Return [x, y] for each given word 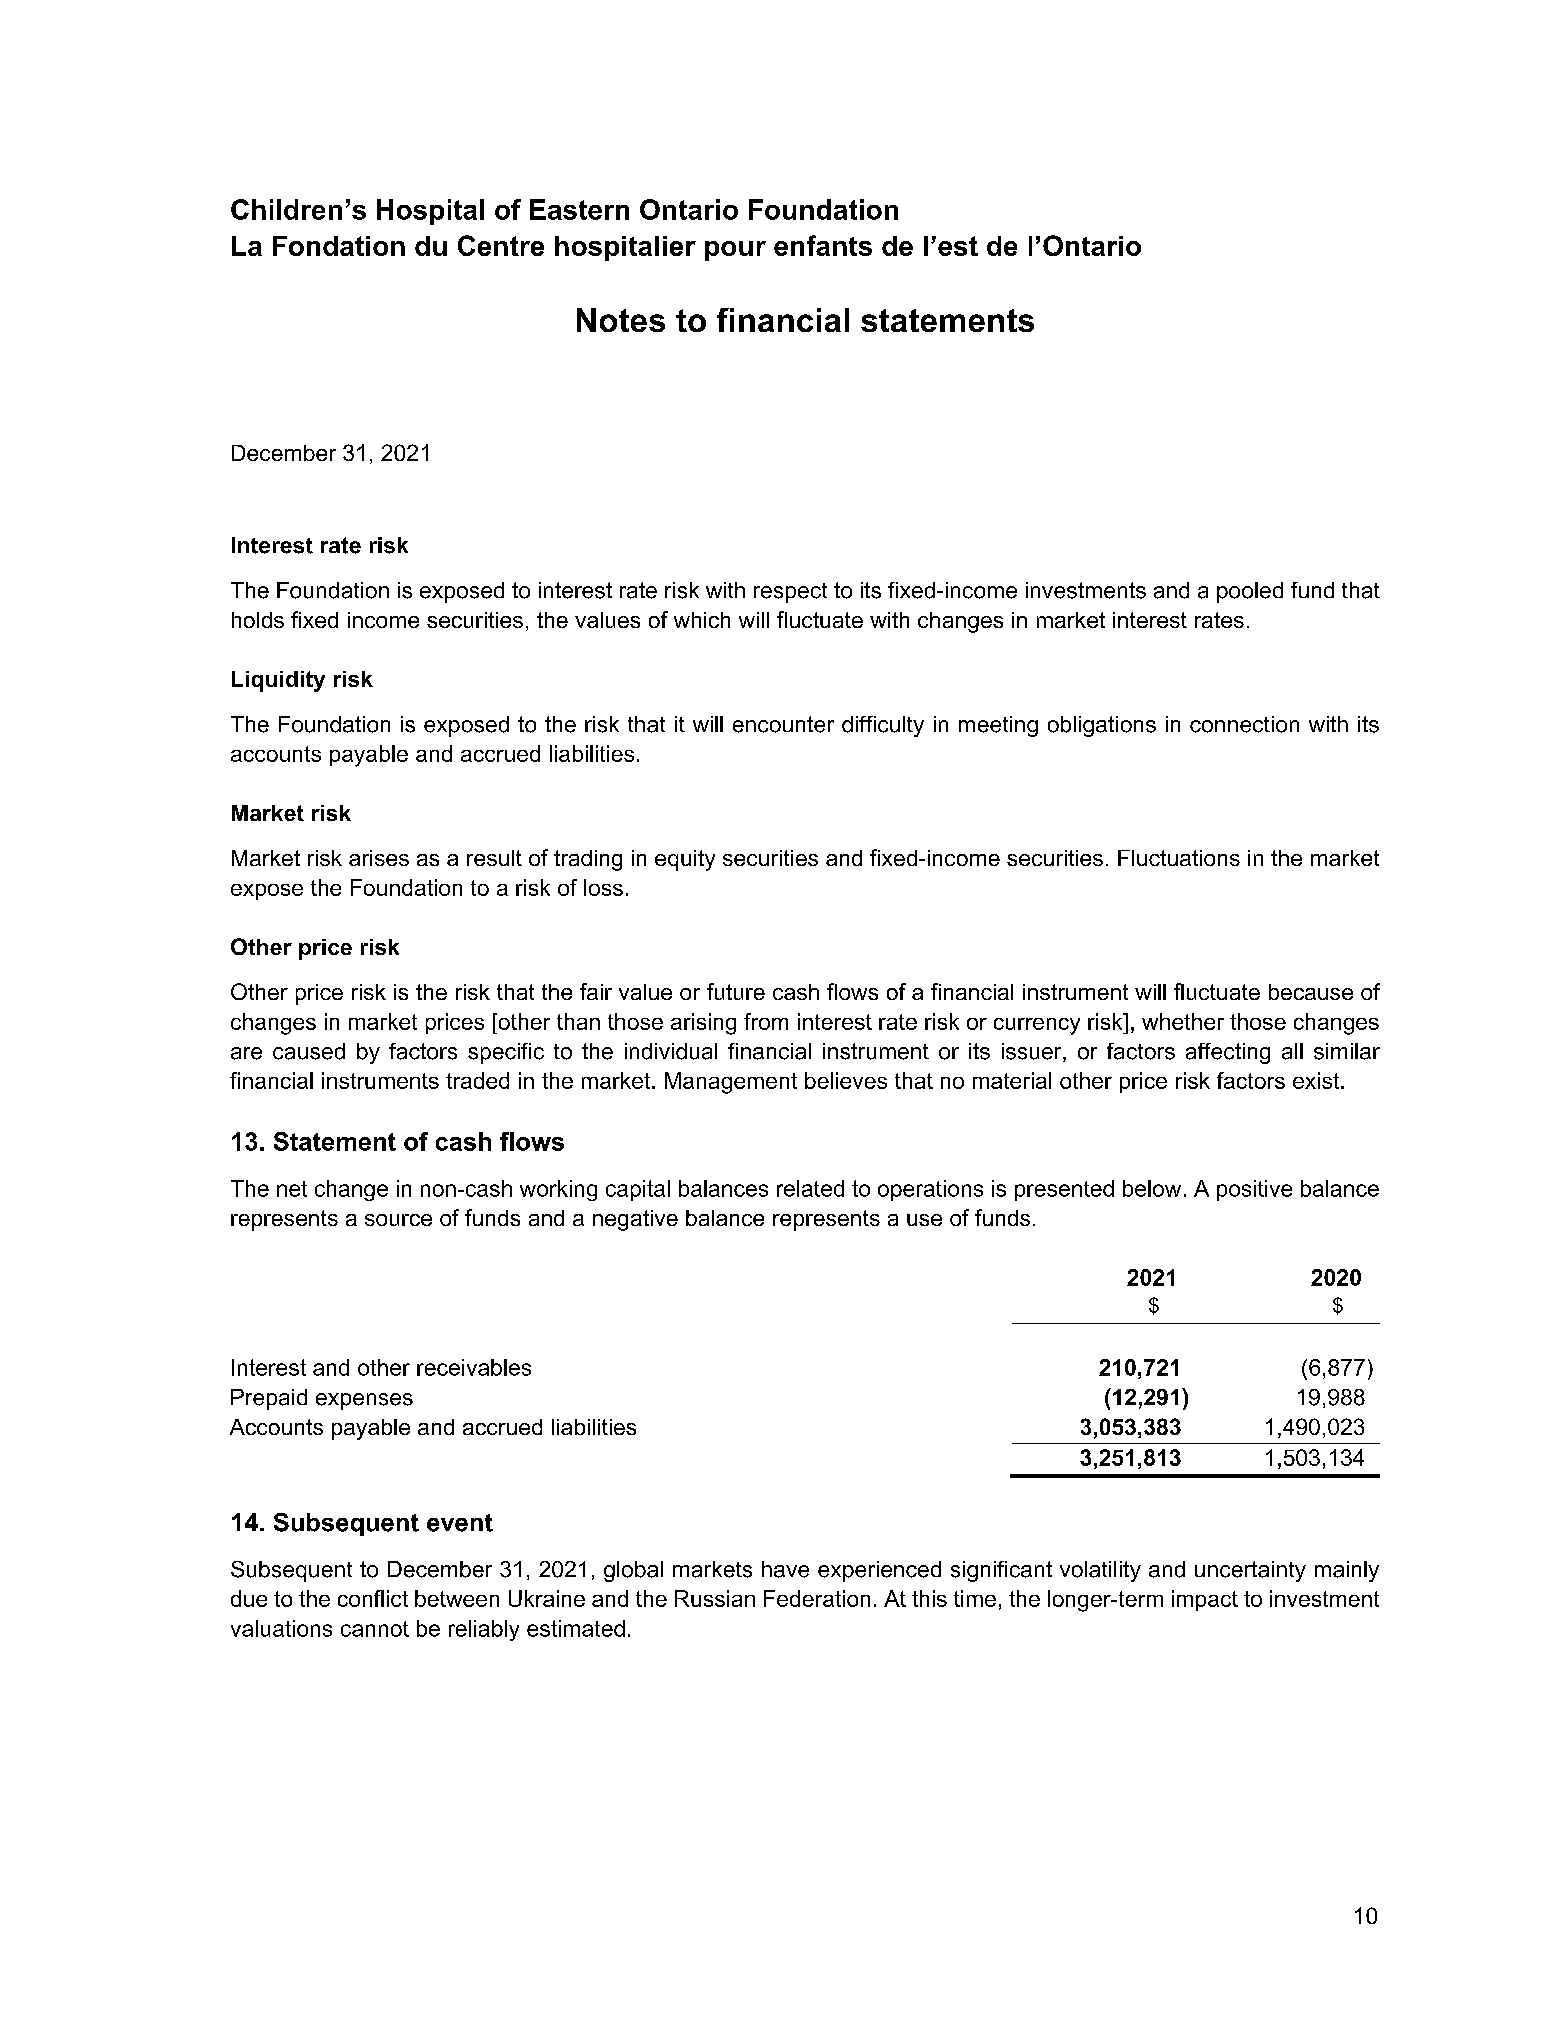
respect [790, 593]
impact [1205, 1600]
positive [1254, 1190]
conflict [373, 1598]
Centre [501, 245]
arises [379, 858]
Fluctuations [1179, 858]
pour [735, 251]
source [398, 1220]
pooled [1250, 592]
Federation [817, 1598]
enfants [823, 245]
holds [258, 620]
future [736, 991]
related [810, 1188]
